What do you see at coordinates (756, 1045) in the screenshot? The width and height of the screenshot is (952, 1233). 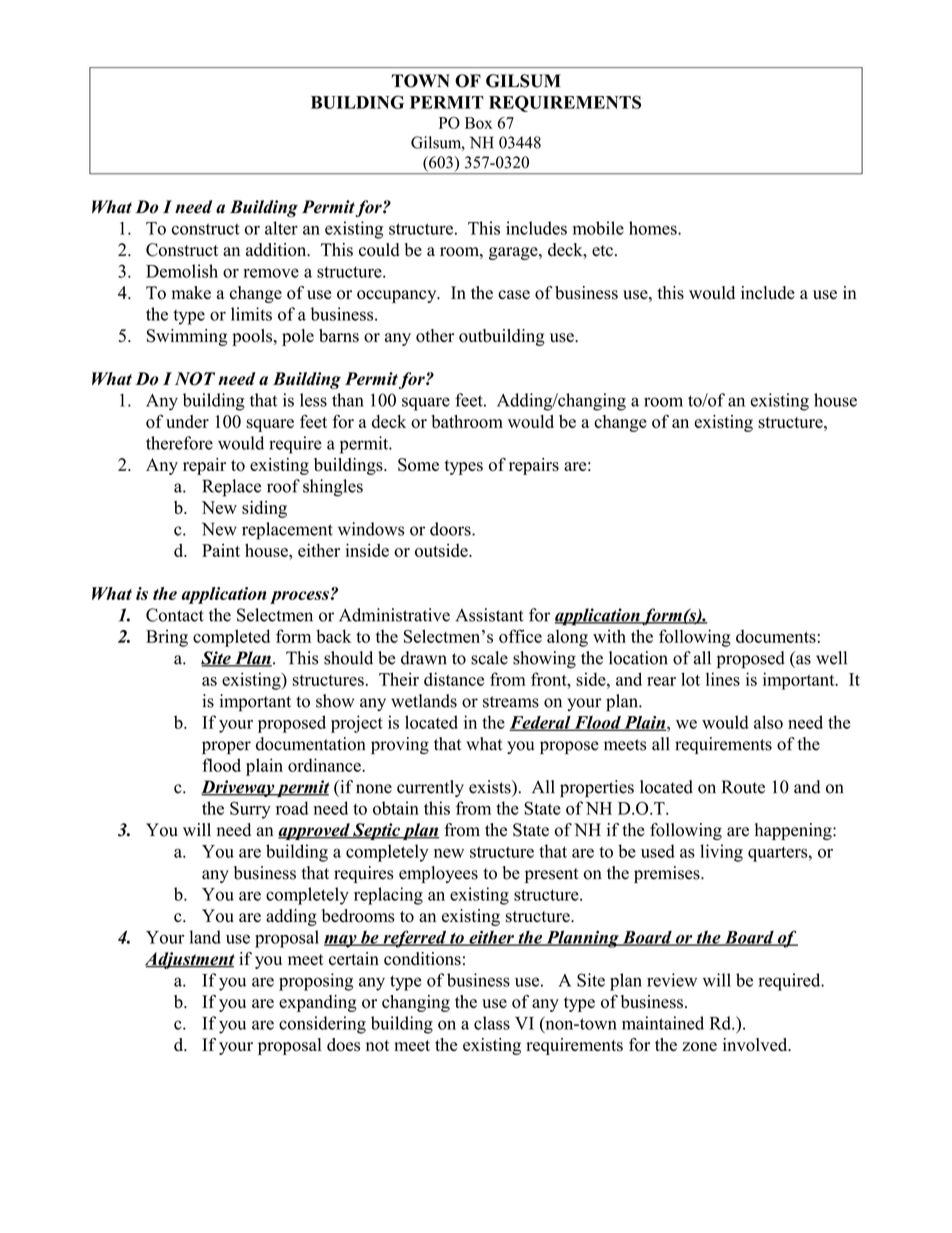 I see `involved` at bounding box center [756, 1045].
